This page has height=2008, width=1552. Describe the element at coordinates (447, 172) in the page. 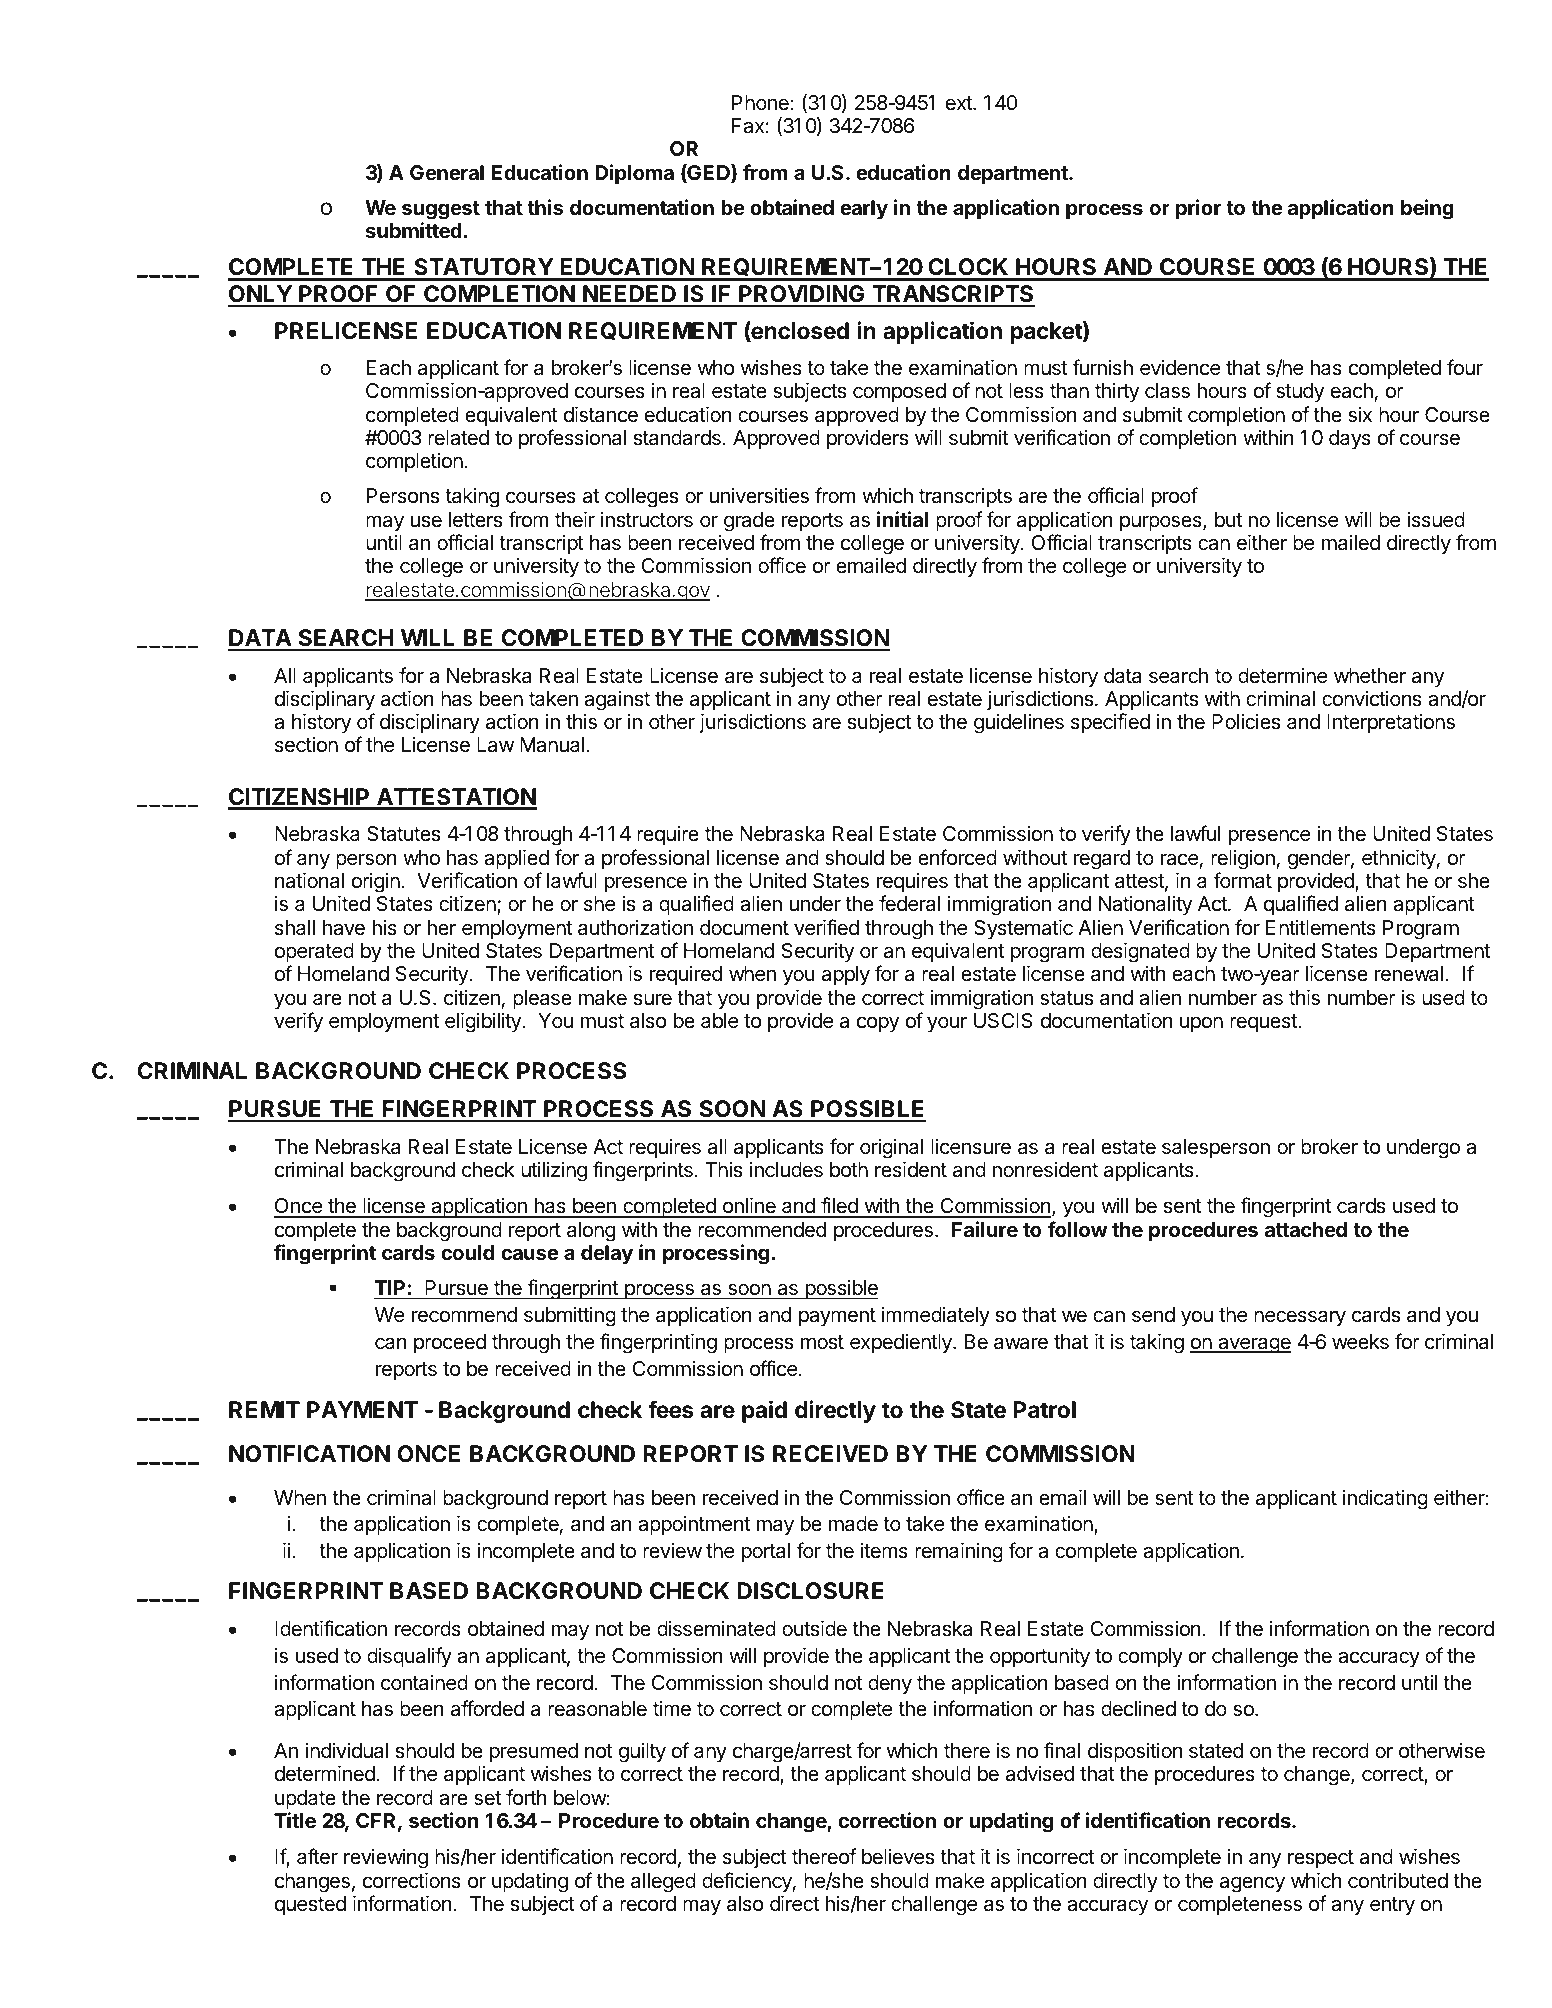

I see `General` at that location.
